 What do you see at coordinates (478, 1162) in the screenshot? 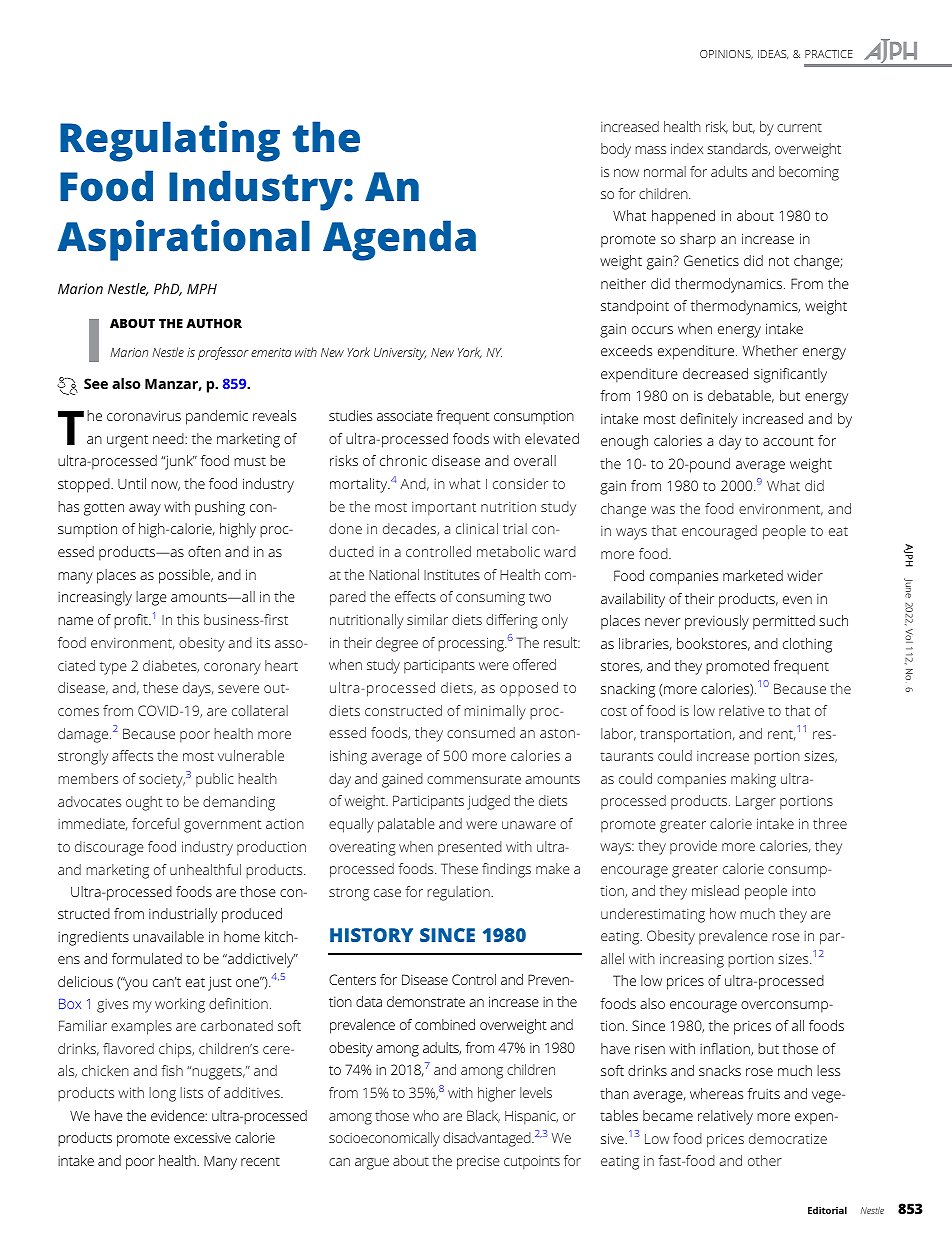
I see `precise` at bounding box center [478, 1162].
